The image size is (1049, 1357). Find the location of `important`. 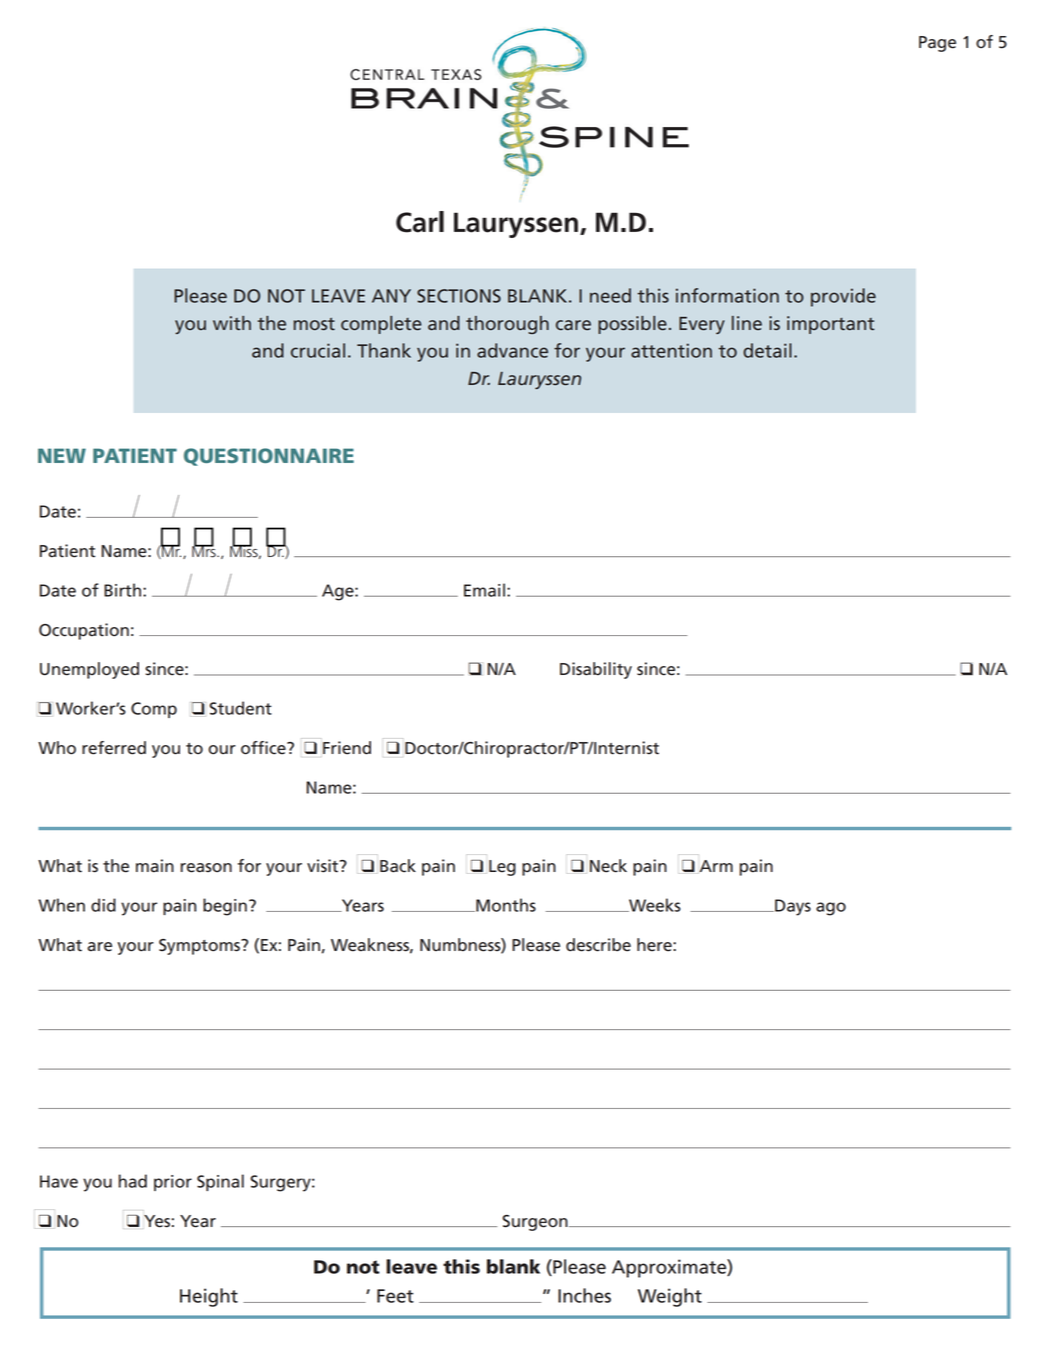

important is located at coordinates (831, 325).
